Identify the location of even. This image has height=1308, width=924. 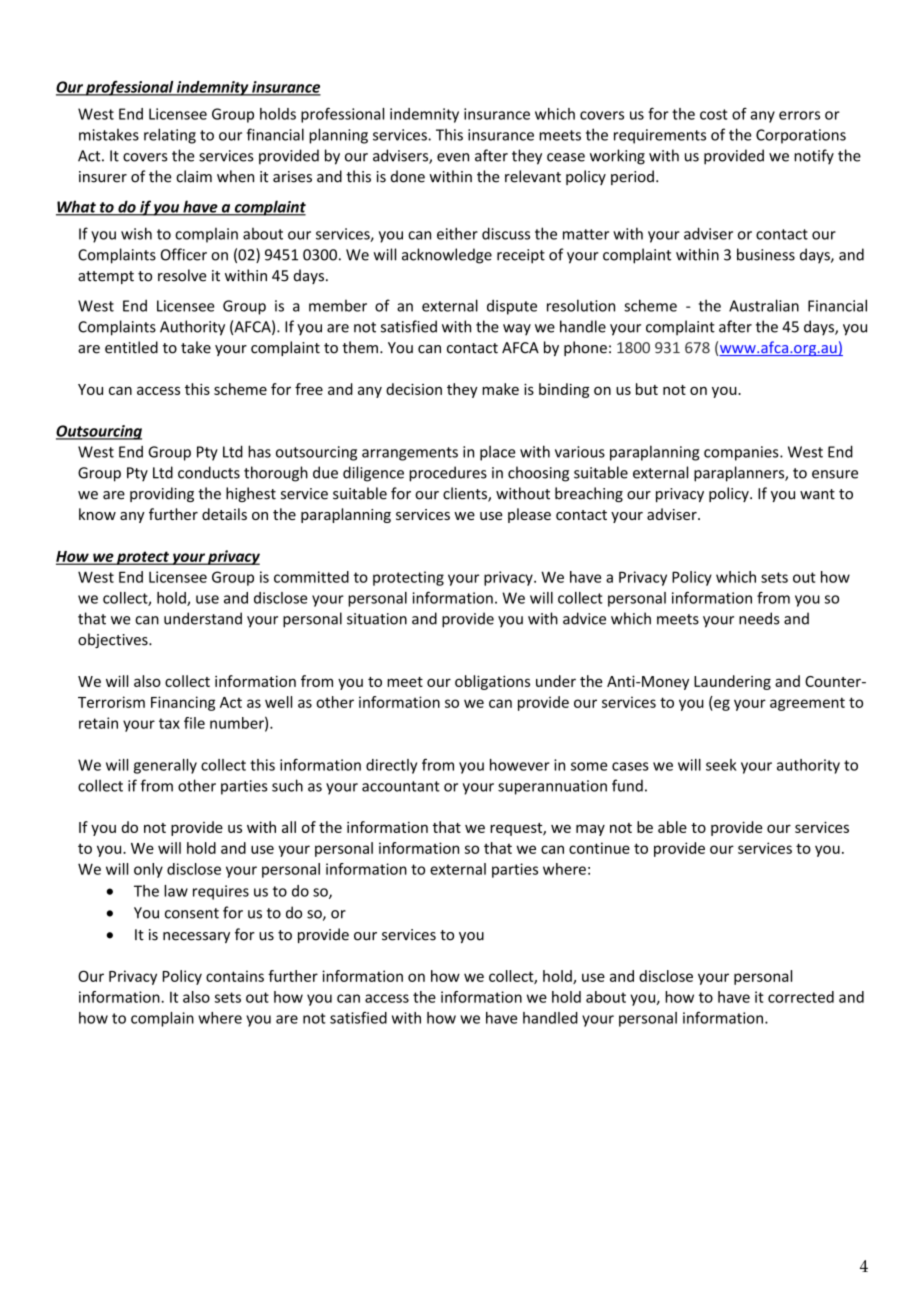
(453, 157).
